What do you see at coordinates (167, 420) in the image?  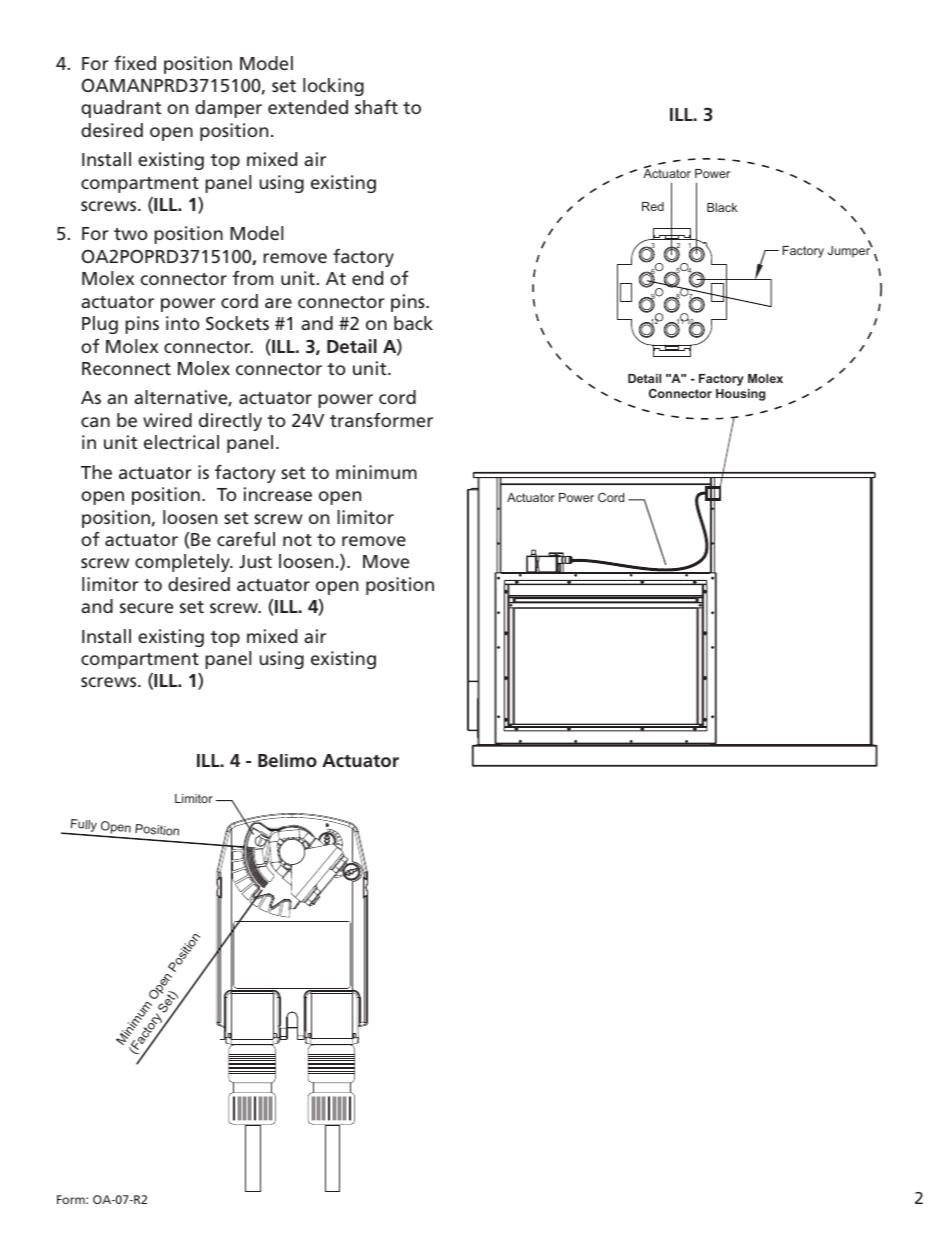 I see `wired` at bounding box center [167, 420].
